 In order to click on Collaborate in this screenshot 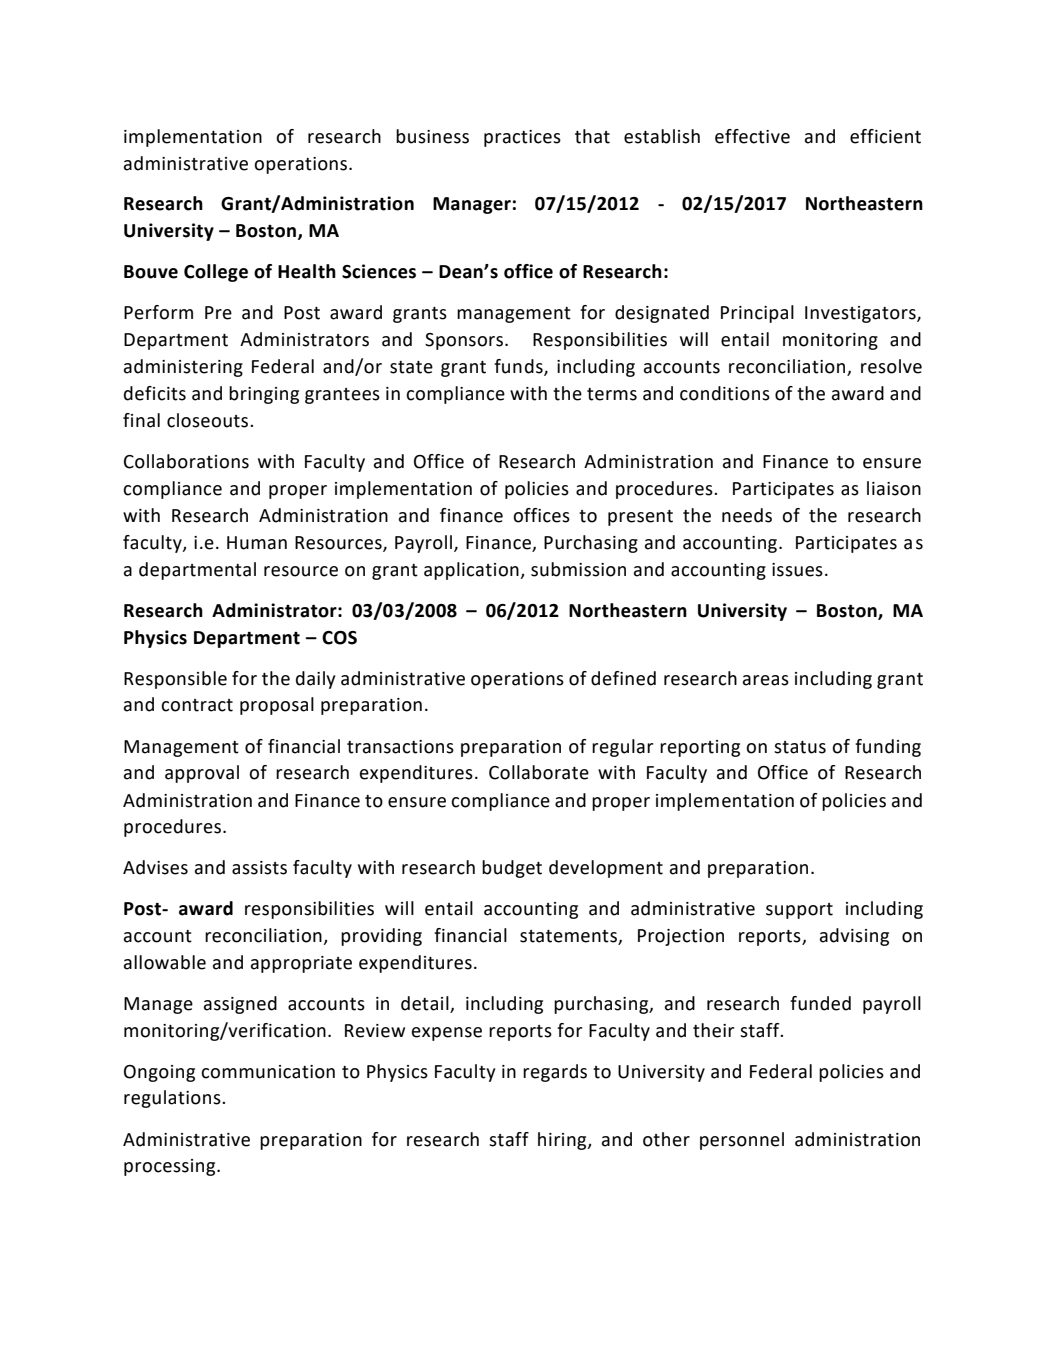, I will do `click(539, 772)`.
